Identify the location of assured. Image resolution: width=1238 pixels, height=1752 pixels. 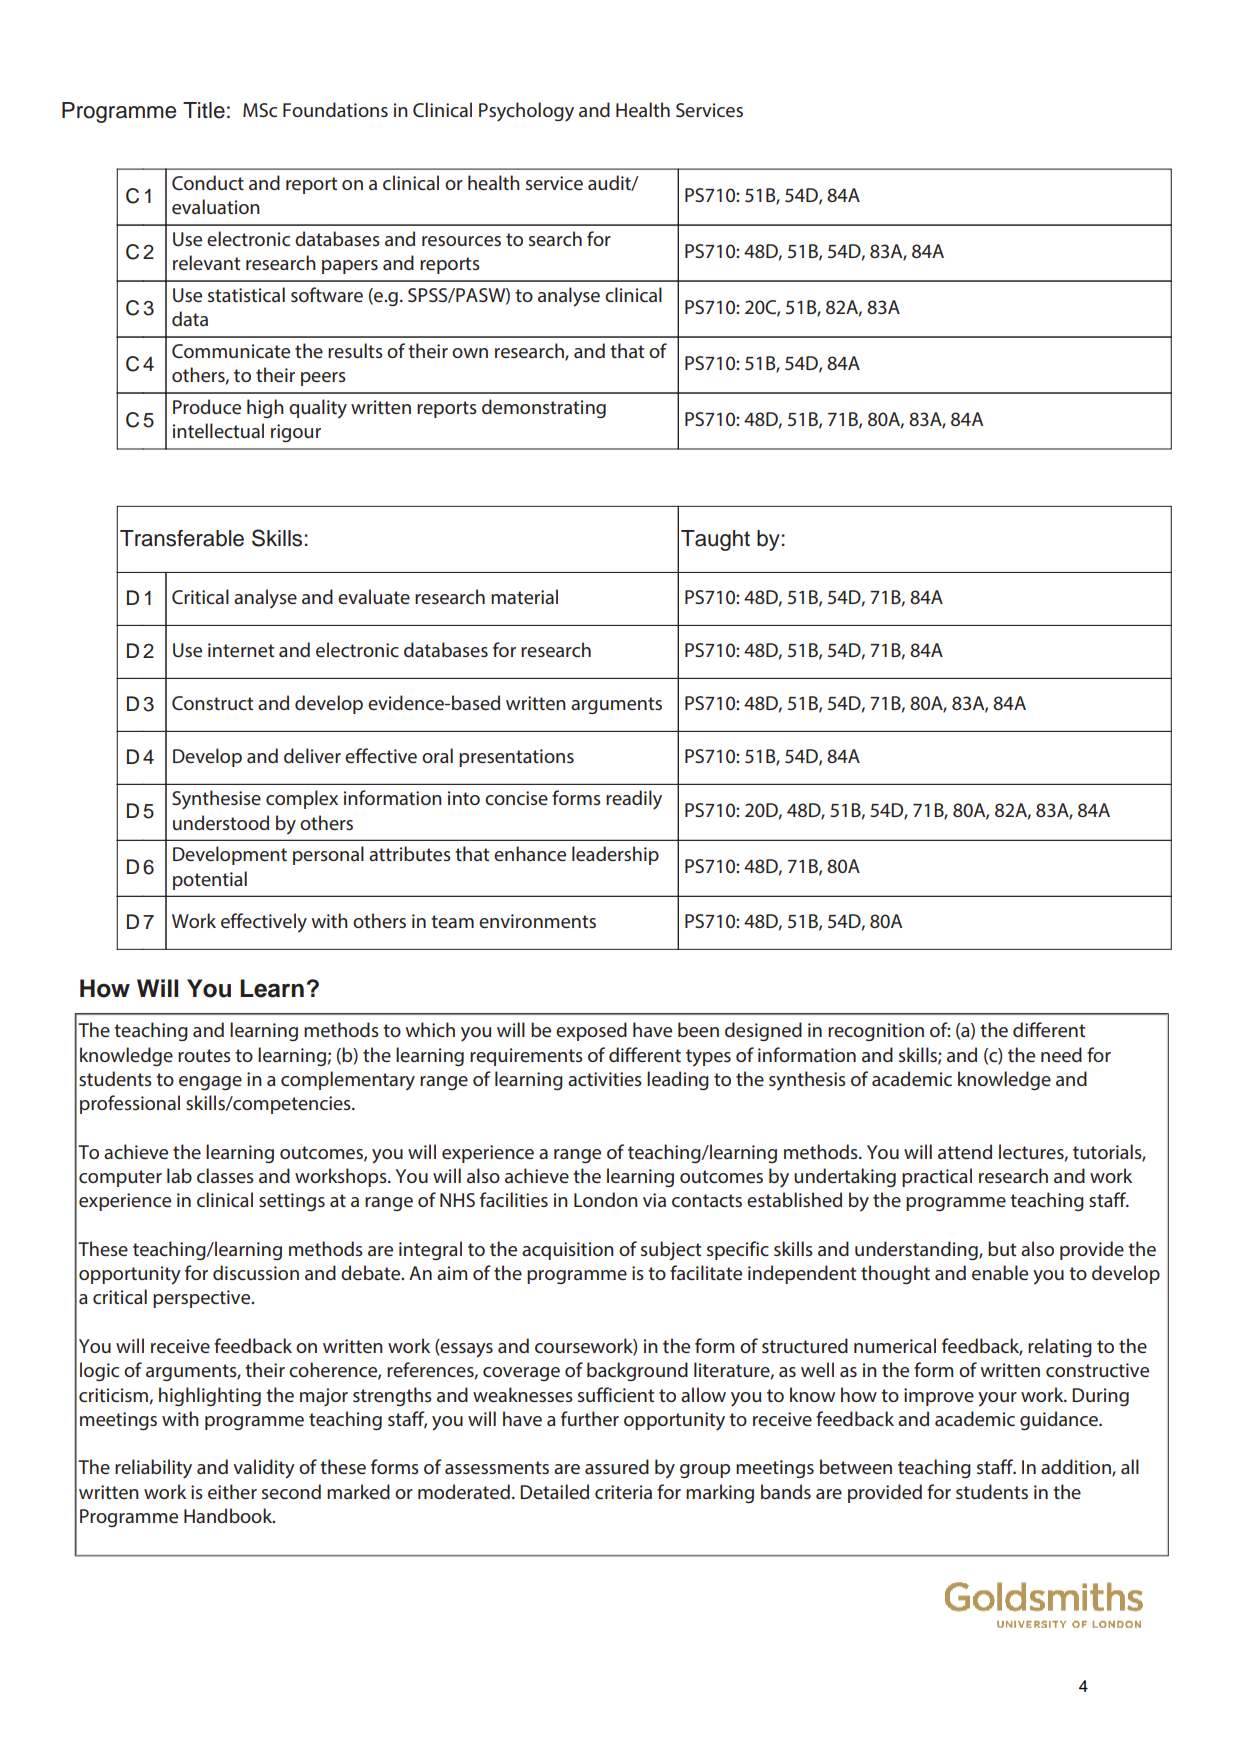
(617, 1466).
